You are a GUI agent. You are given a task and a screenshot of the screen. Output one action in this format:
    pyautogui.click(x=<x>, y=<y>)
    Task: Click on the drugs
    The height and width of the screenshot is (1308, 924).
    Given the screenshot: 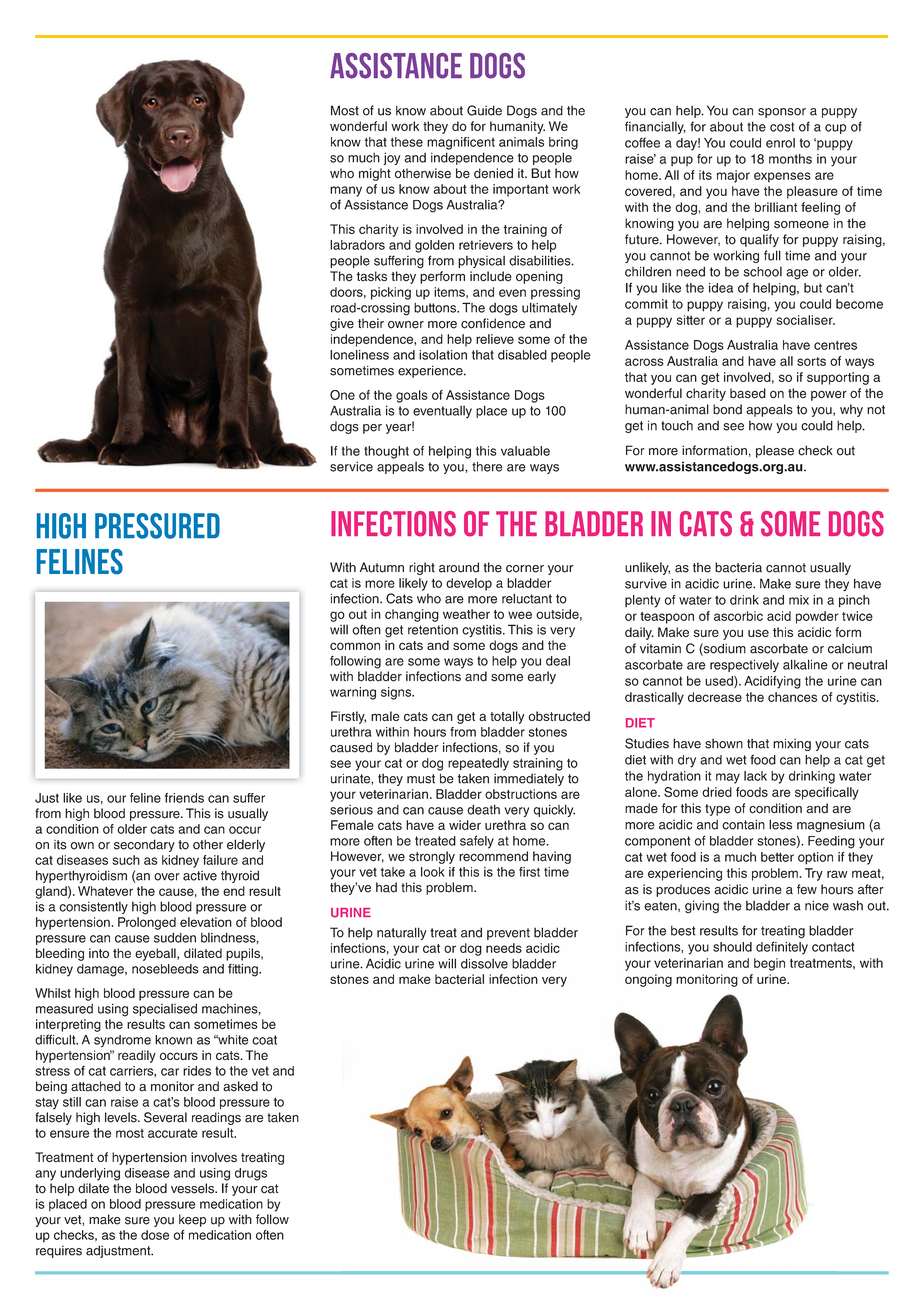 What is the action you would take?
    pyautogui.click(x=251, y=1174)
